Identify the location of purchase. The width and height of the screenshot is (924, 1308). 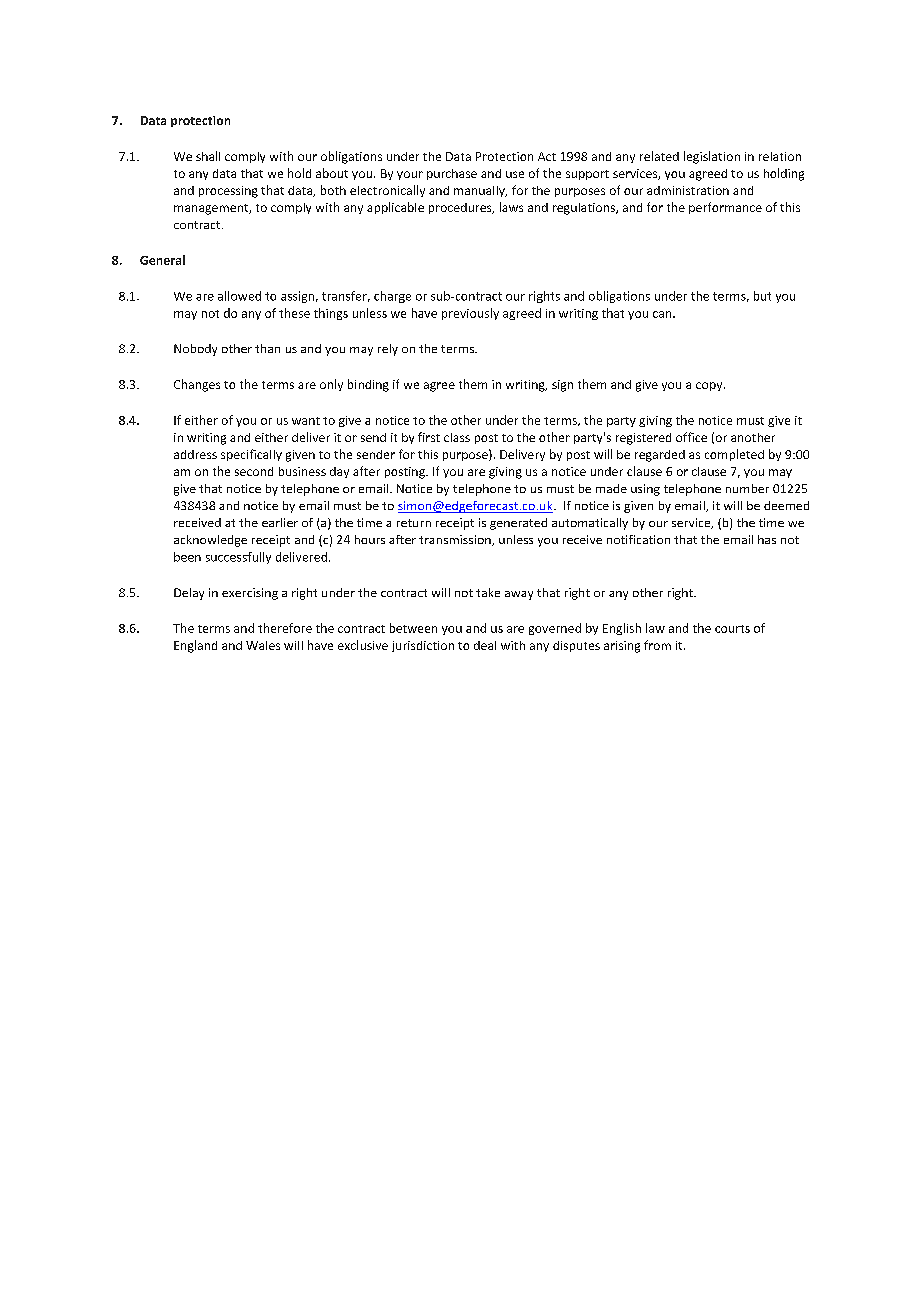
(452, 174).
